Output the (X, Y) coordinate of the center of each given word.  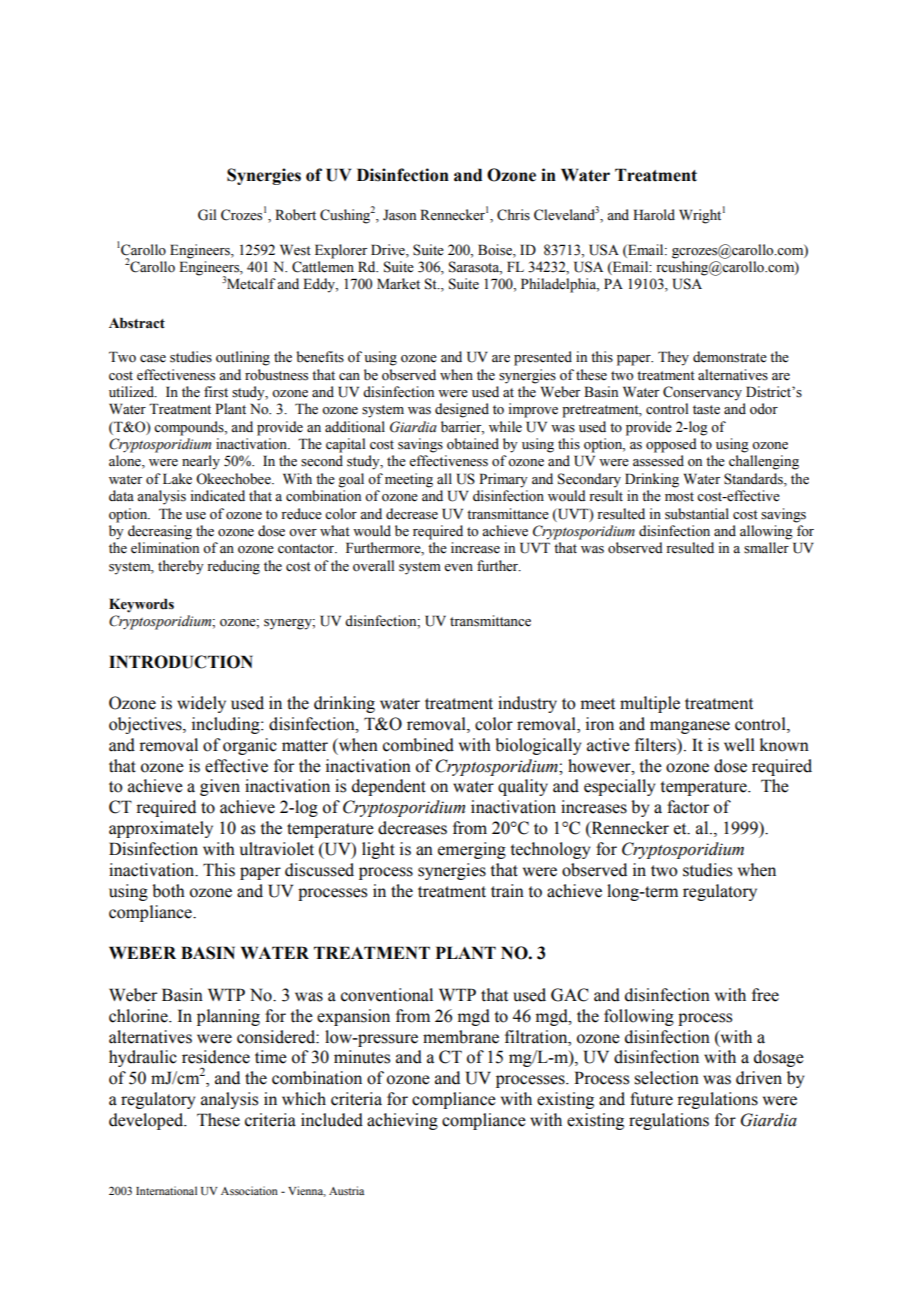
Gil (207, 215)
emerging (472, 850)
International (166, 1190)
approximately (161, 829)
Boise (496, 250)
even (458, 568)
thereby (181, 567)
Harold (654, 215)
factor (688, 807)
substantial (697, 514)
